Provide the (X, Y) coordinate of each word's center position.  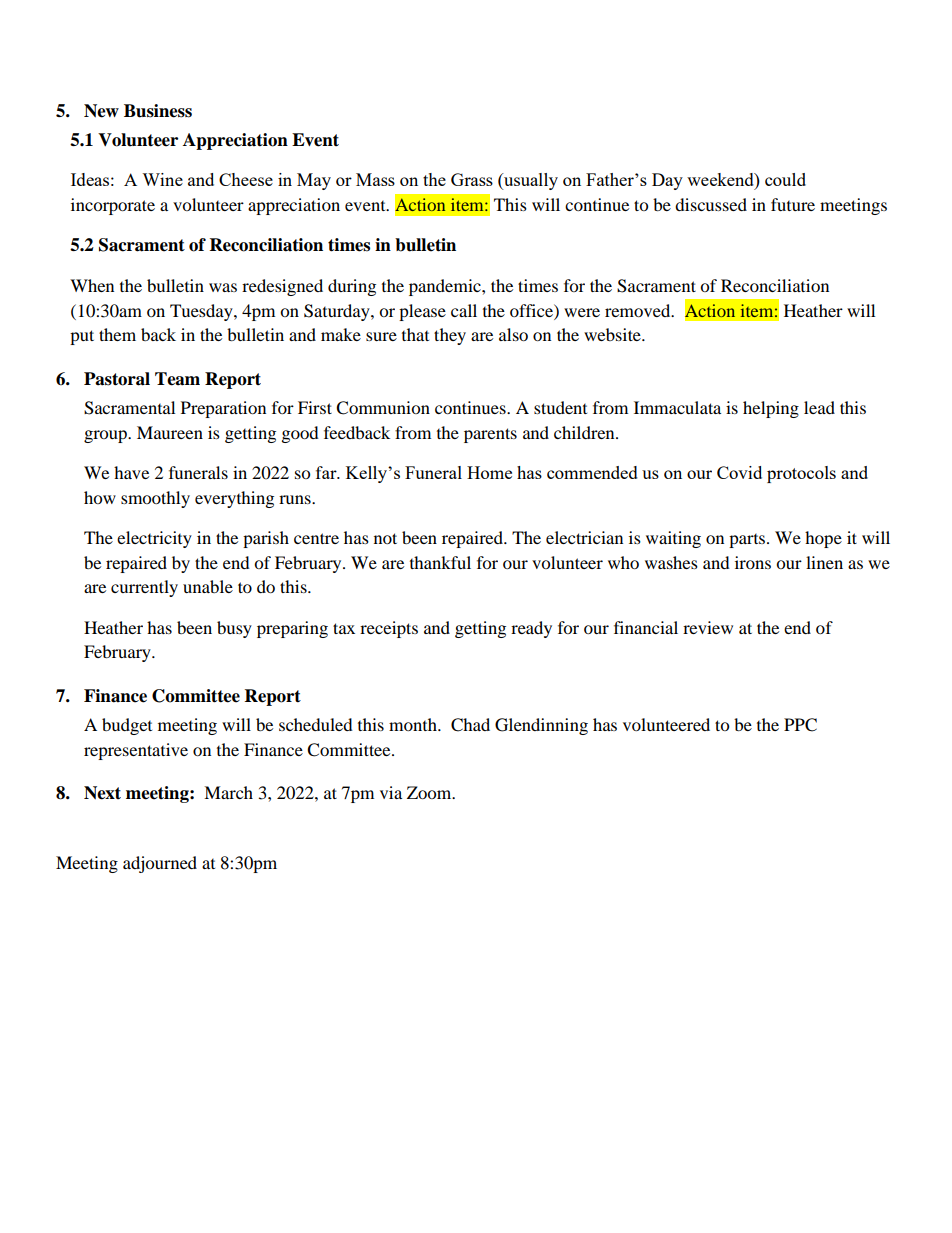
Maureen (170, 432)
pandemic (446, 287)
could (785, 179)
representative (136, 751)
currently (144, 588)
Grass (472, 179)
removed (639, 310)
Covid (739, 472)
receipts (389, 629)
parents (490, 435)
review (708, 627)
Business (158, 111)
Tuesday (202, 312)
